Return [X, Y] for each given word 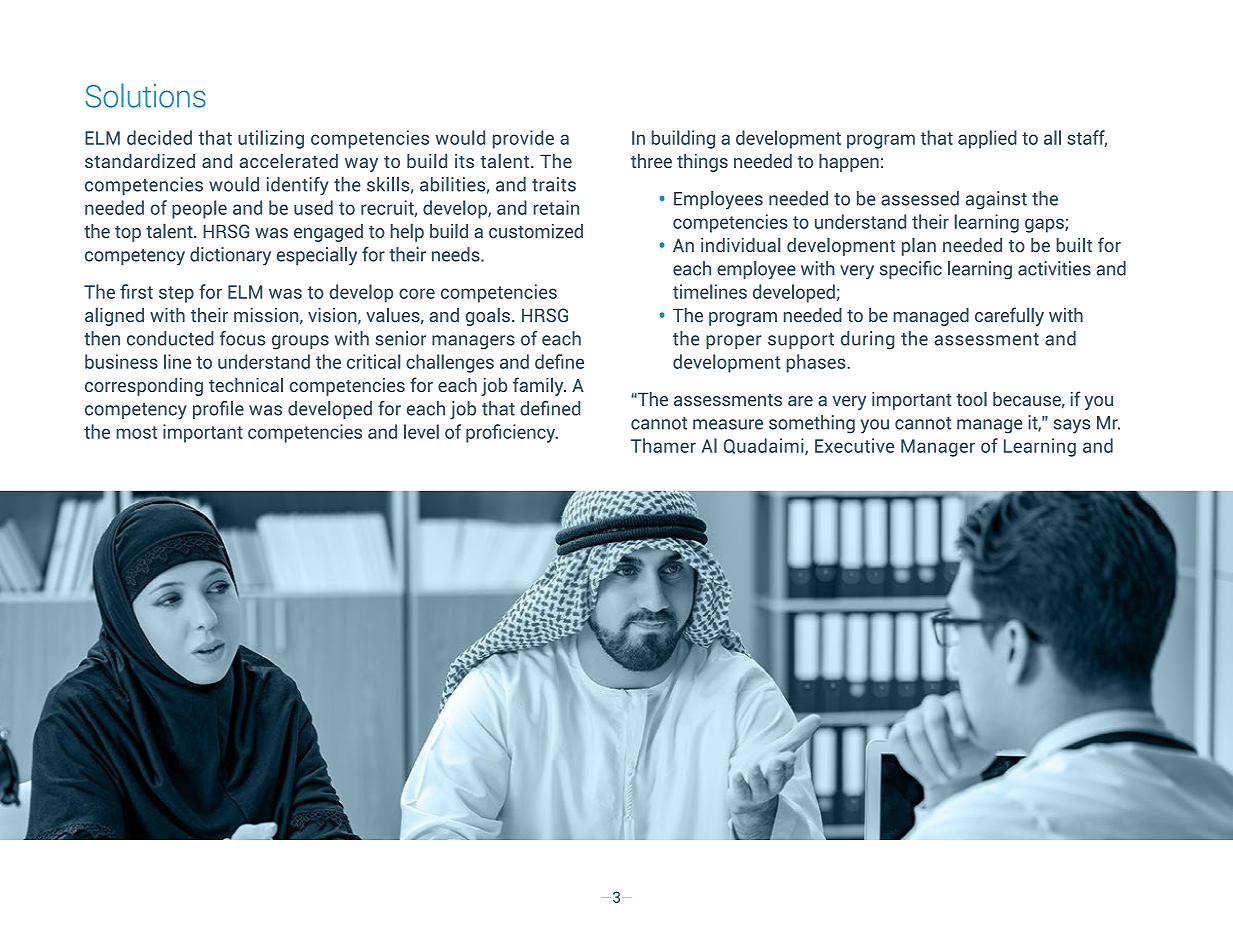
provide [523, 139]
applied [987, 139]
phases [816, 363]
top [128, 234]
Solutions [145, 95]
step [176, 294]
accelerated [289, 161]
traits [554, 184]
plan [919, 247]
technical [246, 385]
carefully [1009, 316]
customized [536, 231]
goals [488, 317]
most [136, 432]
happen [849, 163]
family [539, 386]
